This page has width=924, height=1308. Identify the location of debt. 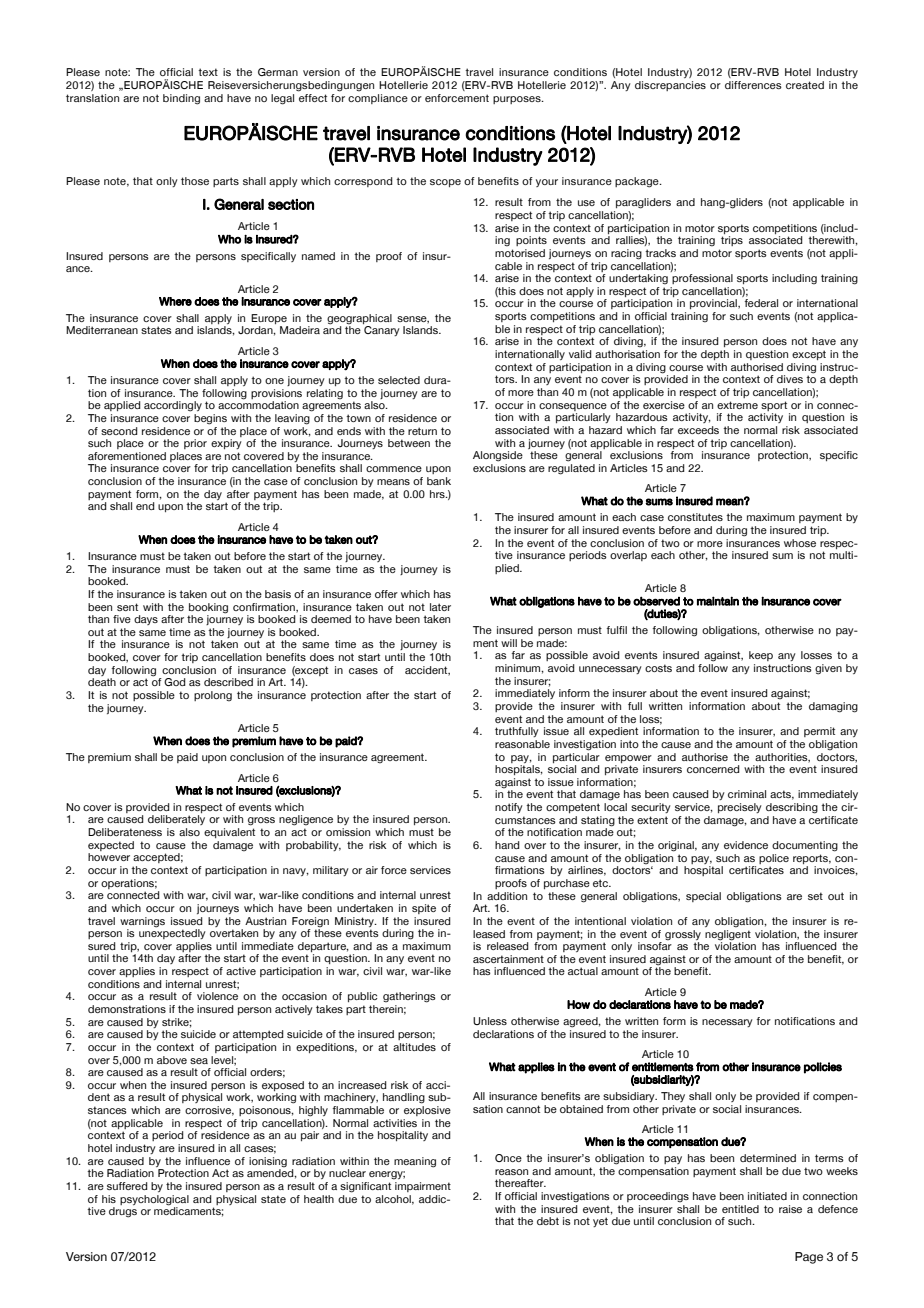
(548, 1221).
